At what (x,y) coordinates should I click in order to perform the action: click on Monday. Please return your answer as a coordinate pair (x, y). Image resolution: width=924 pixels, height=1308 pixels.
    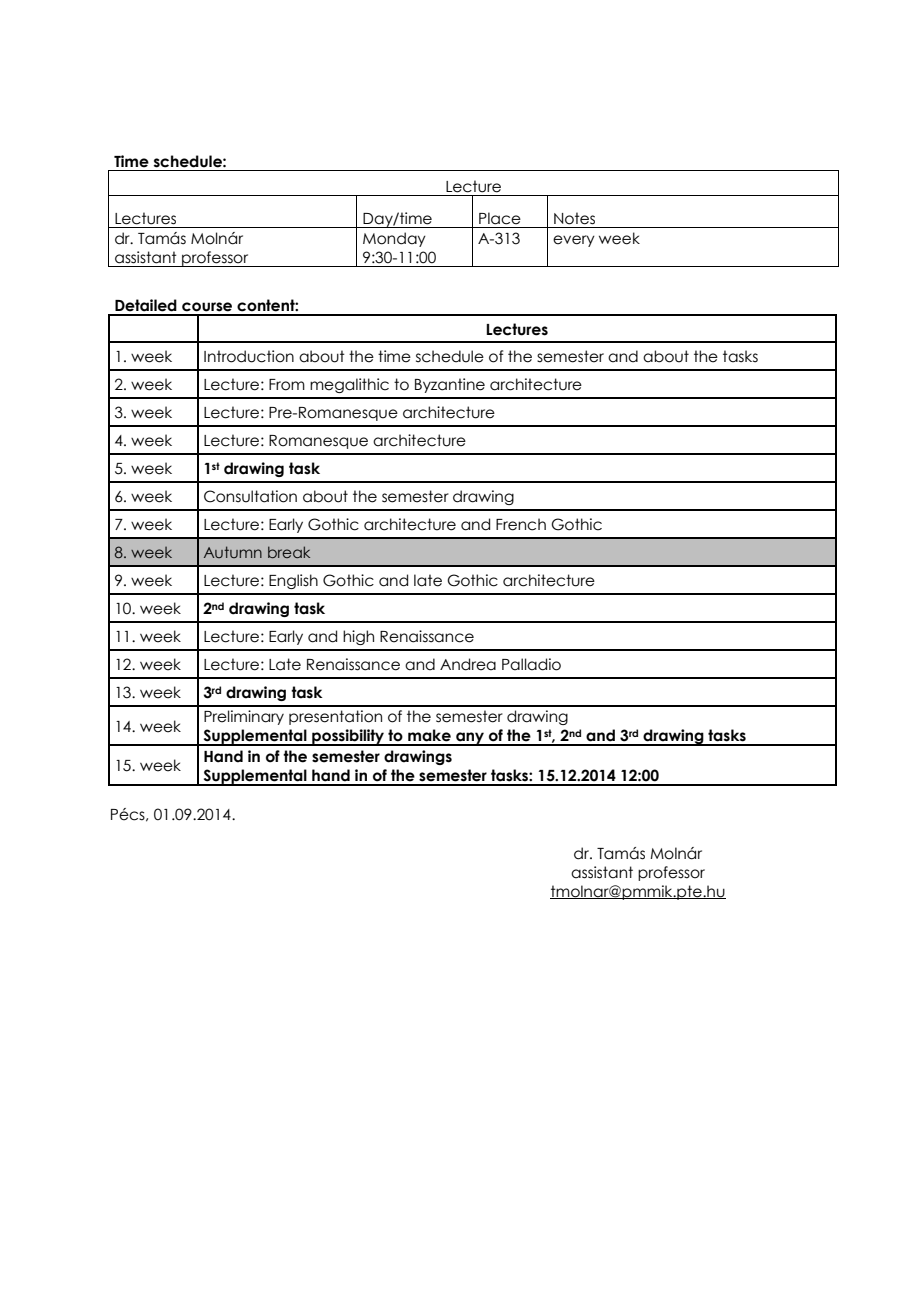
    Looking at the image, I should click on (394, 239).
